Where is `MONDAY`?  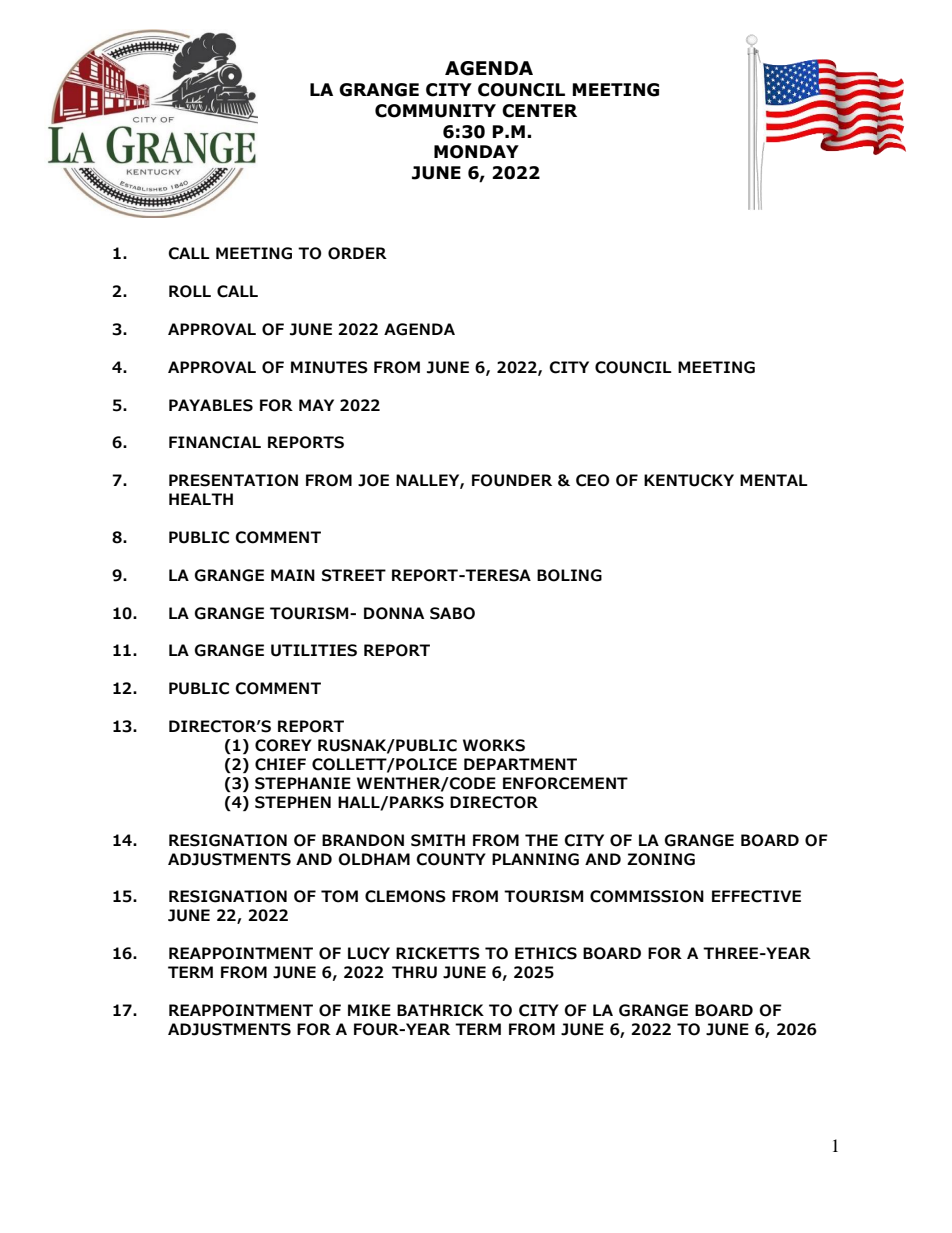
MONDAY is located at coordinates (476, 152).
